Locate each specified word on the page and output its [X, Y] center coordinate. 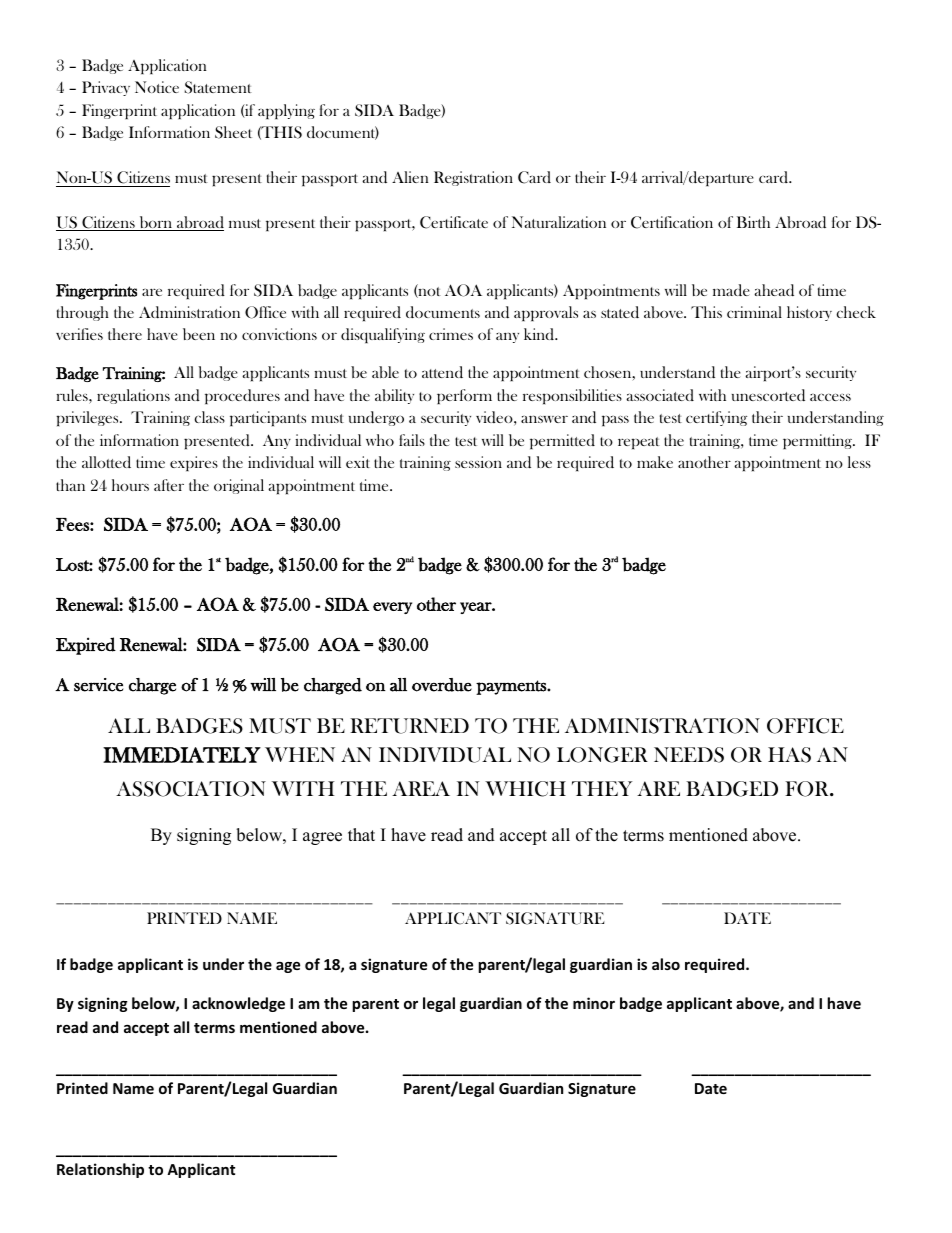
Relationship [100, 1170]
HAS [789, 755]
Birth [753, 222]
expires [194, 463]
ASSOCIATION [191, 789]
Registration [473, 178]
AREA [421, 788]
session [478, 462]
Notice [157, 87]
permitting [818, 441]
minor [594, 1003]
